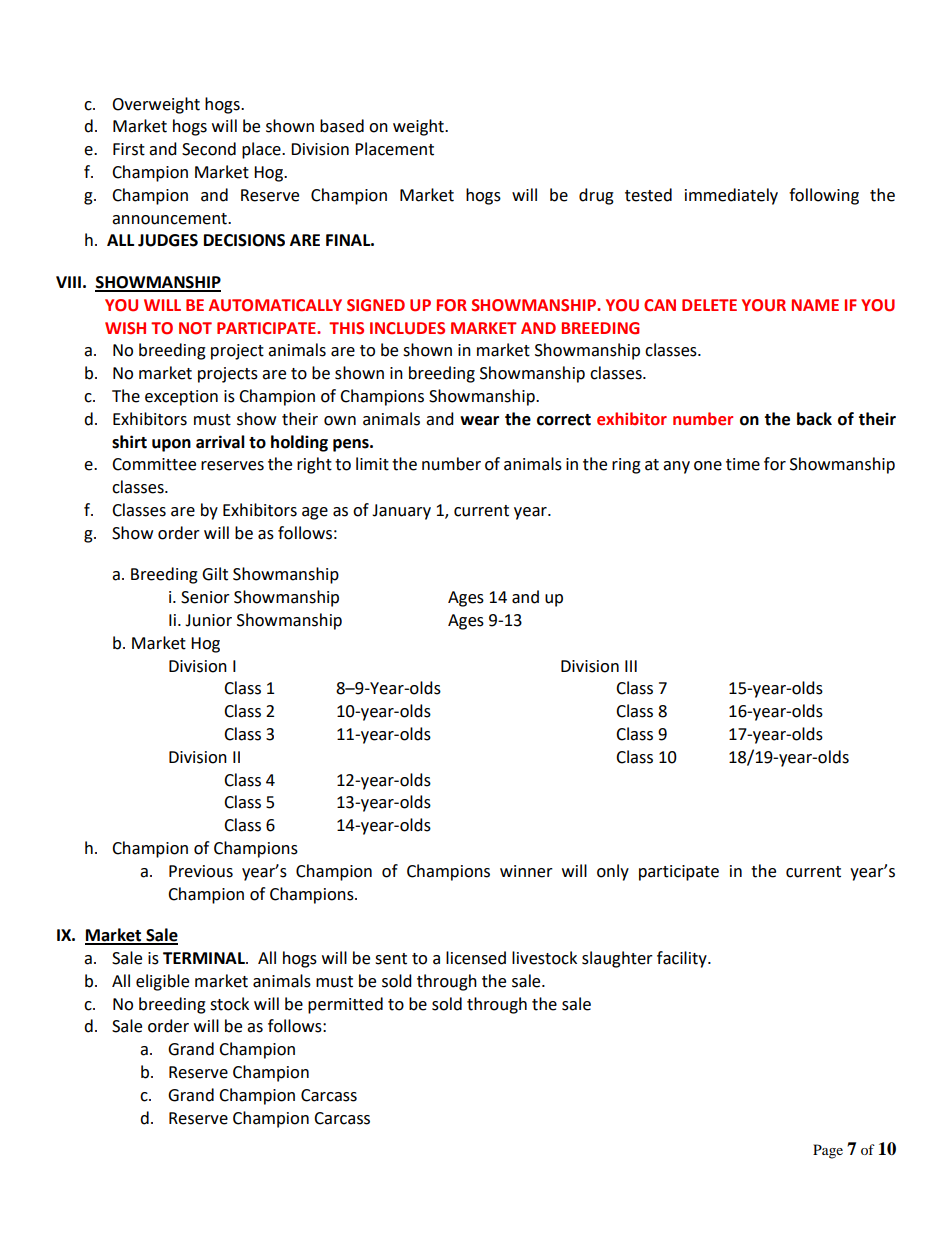  I want to click on Junior, so click(208, 620).
